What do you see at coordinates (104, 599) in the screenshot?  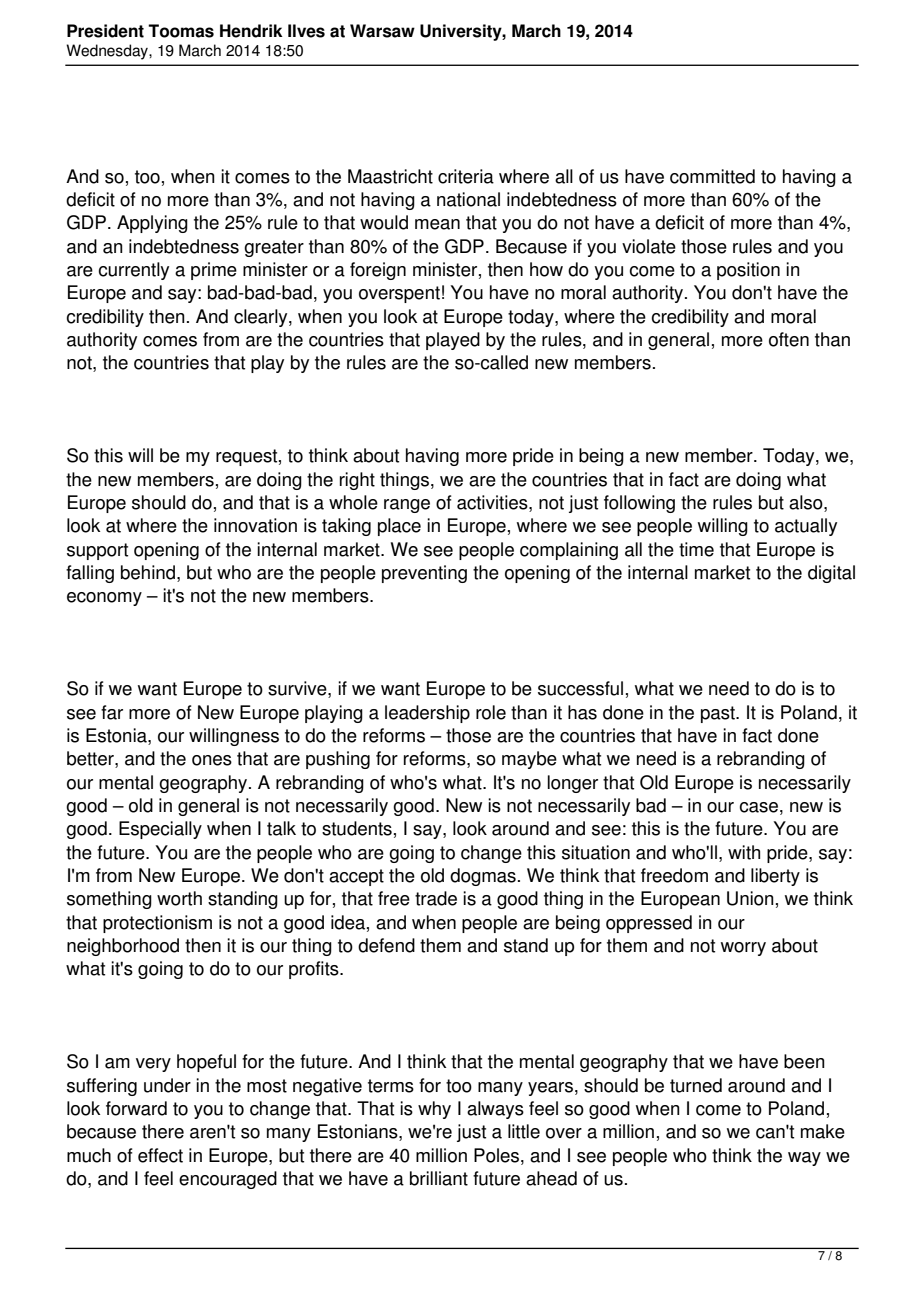 I see `economy` at bounding box center [104, 599].
